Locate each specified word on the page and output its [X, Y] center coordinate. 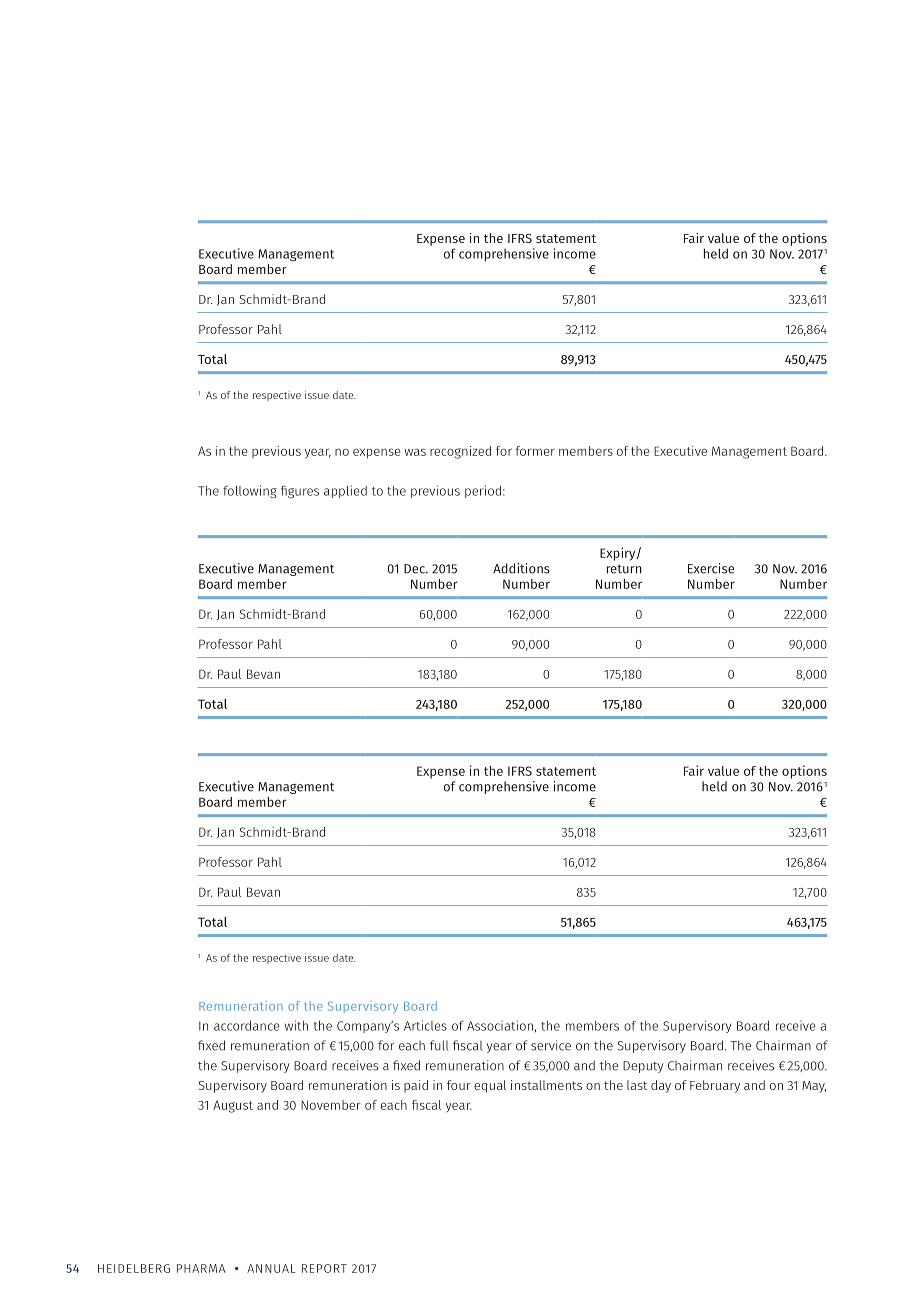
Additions [521, 568]
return [624, 569]
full [439, 1045]
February [715, 1086]
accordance [247, 1026]
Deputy [643, 1067]
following [250, 491]
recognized [460, 452]
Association [500, 1025]
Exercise [711, 568]
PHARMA [201, 1268]
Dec [415, 569]
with [296, 1025]
